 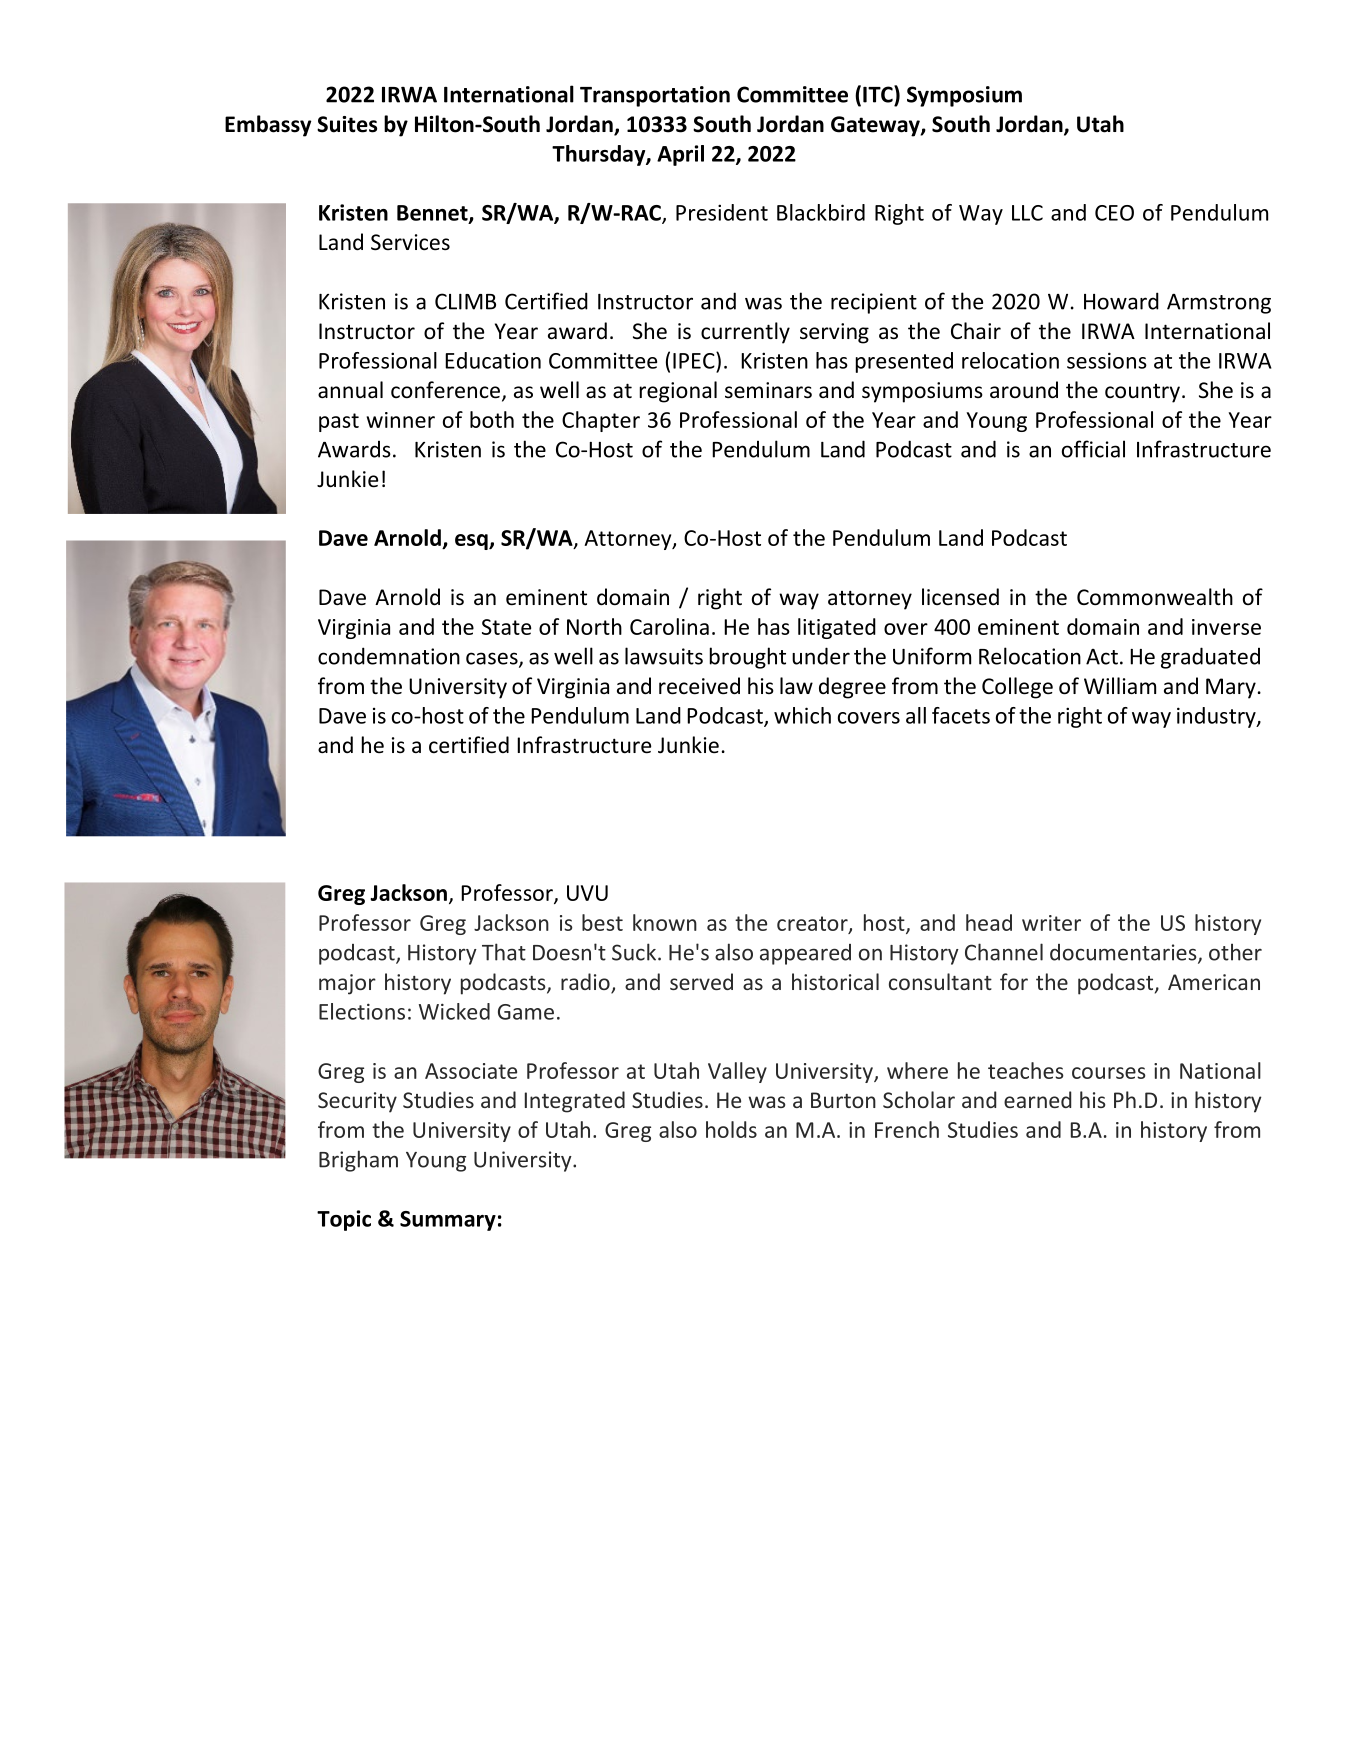 What do you see at coordinates (1155, 597) in the document?
I see `Commonwealth` at bounding box center [1155, 597].
